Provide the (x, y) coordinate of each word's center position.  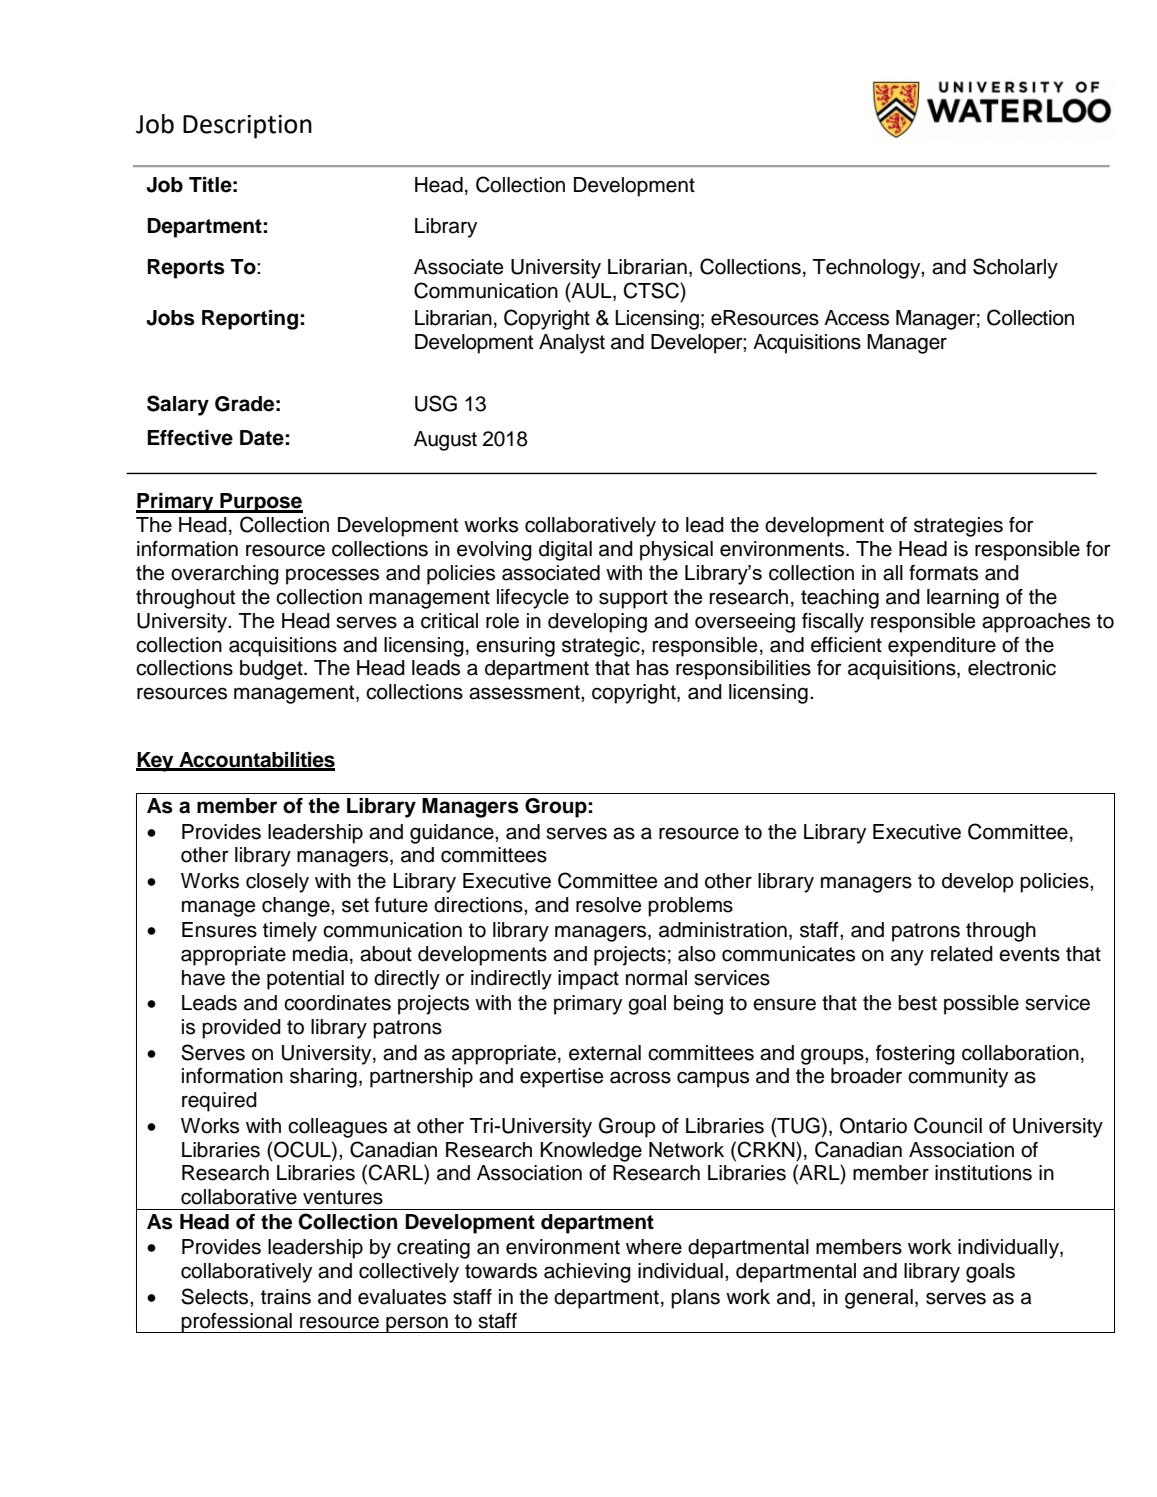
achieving (587, 1273)
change (297, 907)
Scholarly (1015, 268)
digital (565, 551)
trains (286, 1297)
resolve (608, 905)
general (879, 1299)
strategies (958, 527)
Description (247, 127)
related (962, 954)
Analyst (572, 344)
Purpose (260, 503)
